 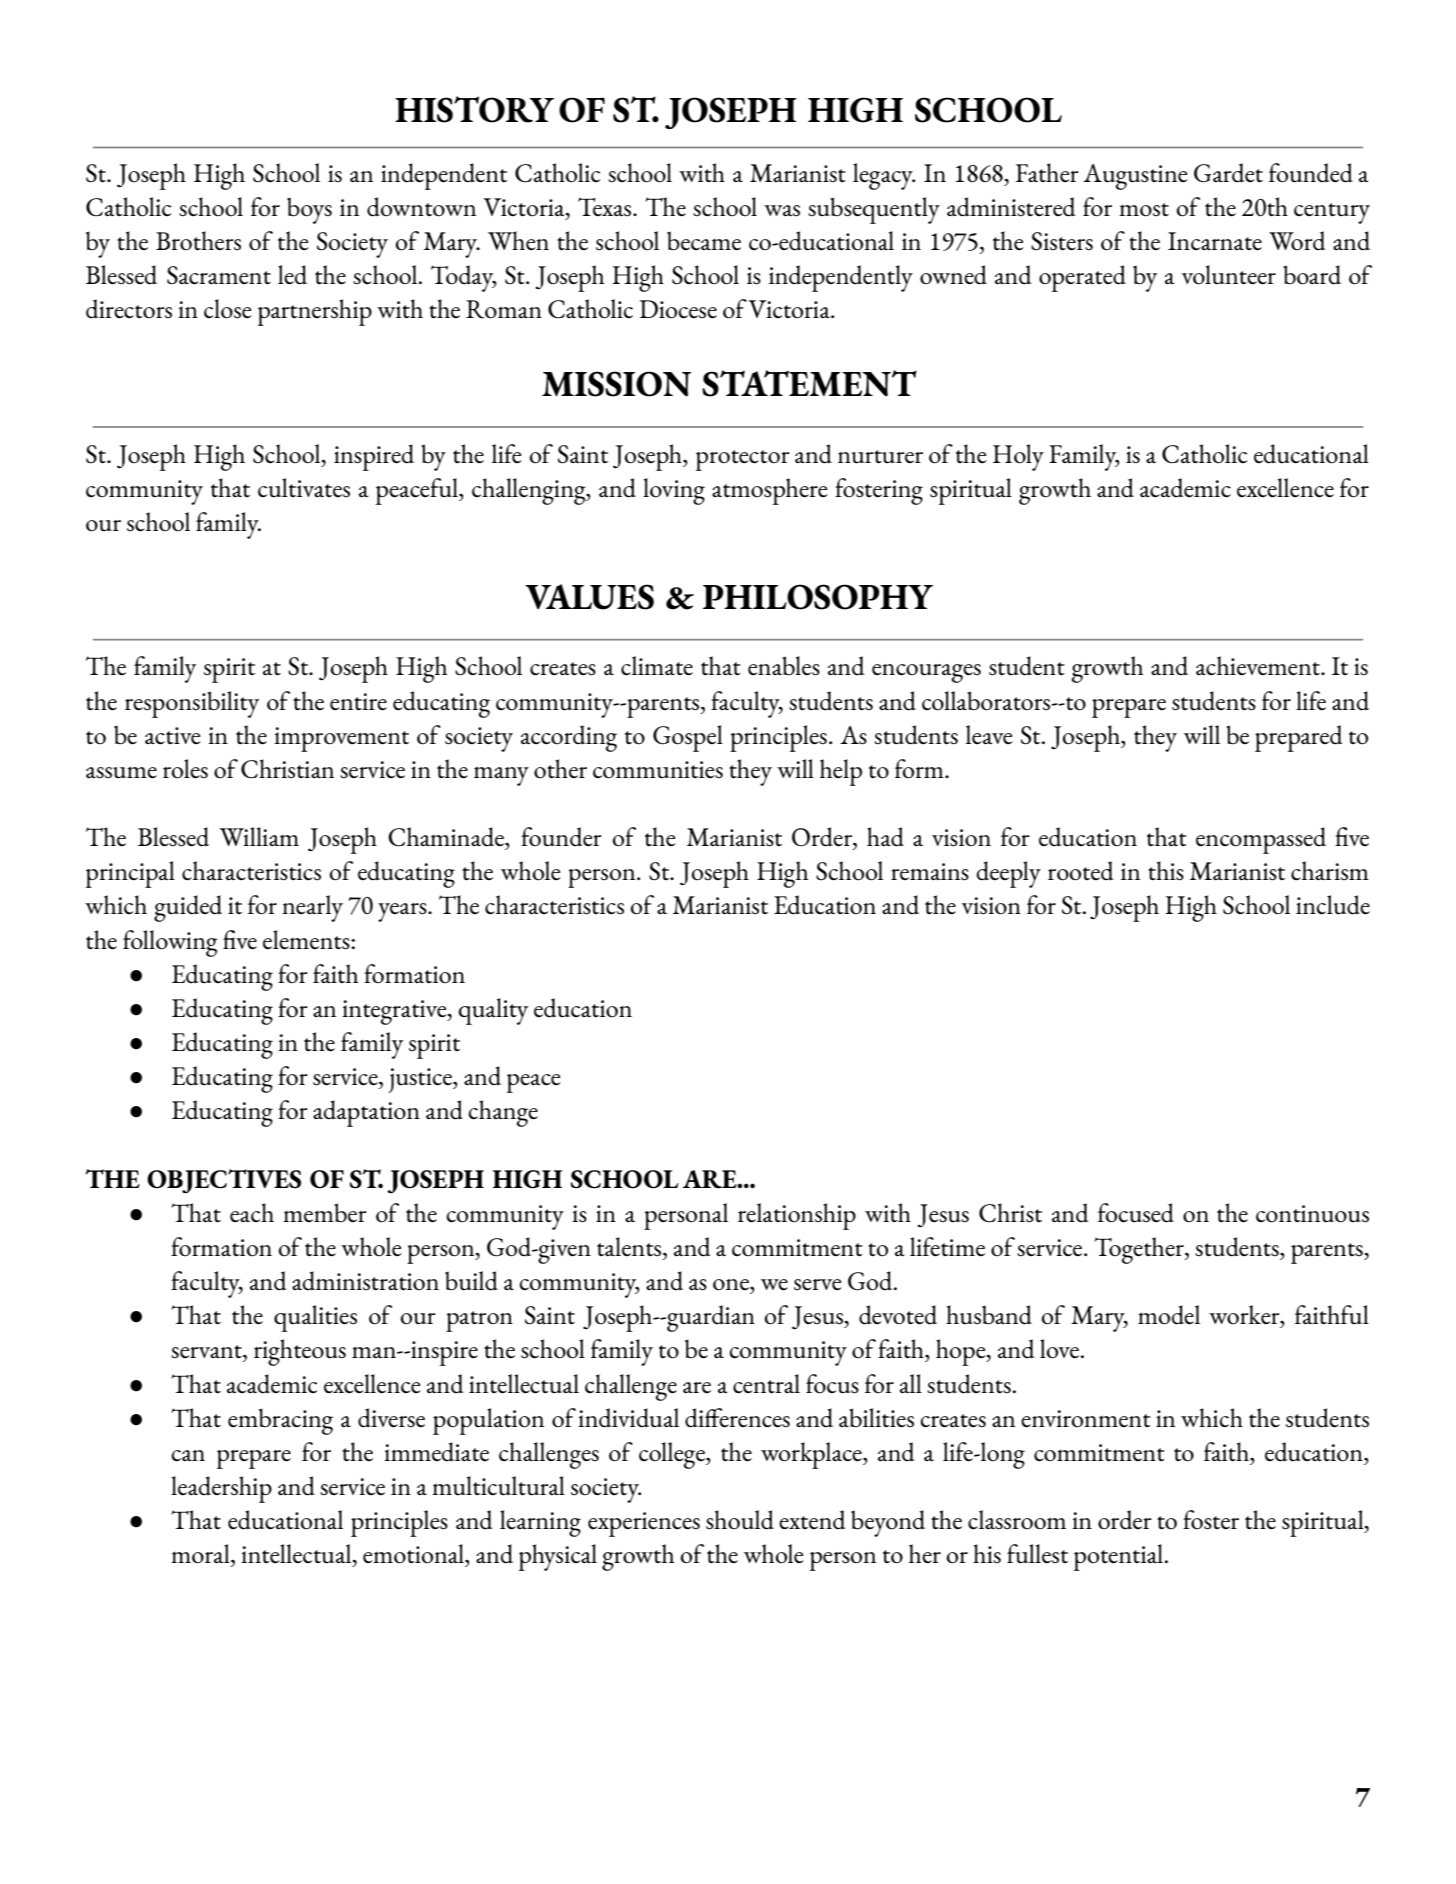 I want to click on Augustine, so click(x=1135, y=177).
